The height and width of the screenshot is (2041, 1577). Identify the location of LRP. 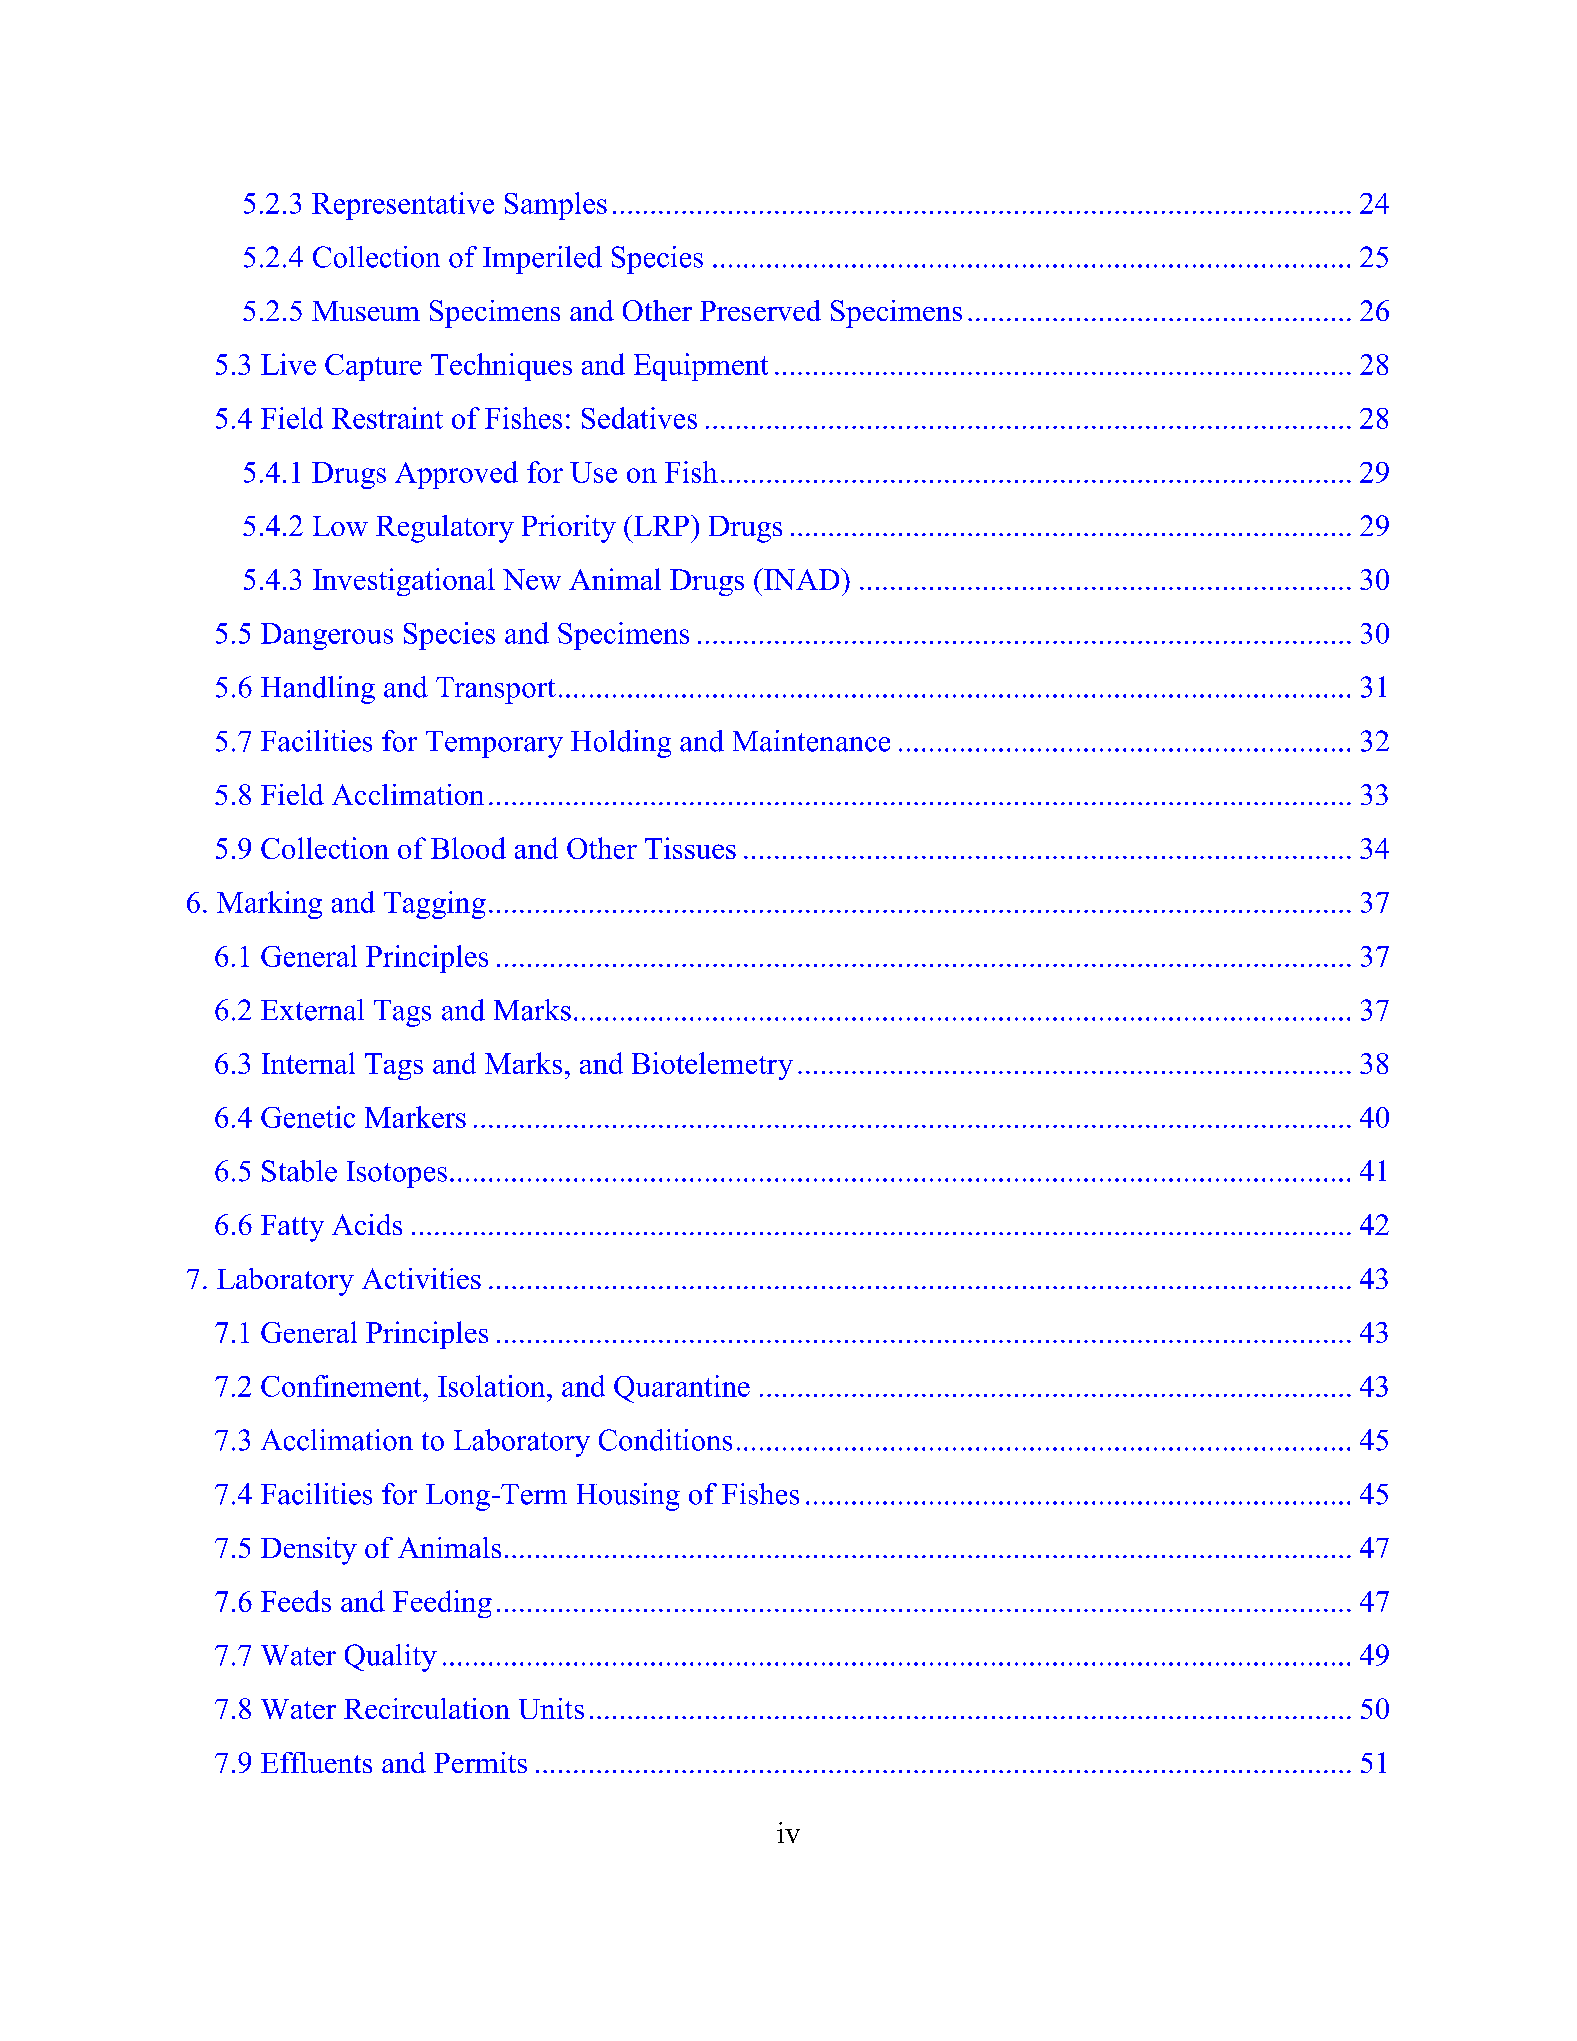
(661, 526).
